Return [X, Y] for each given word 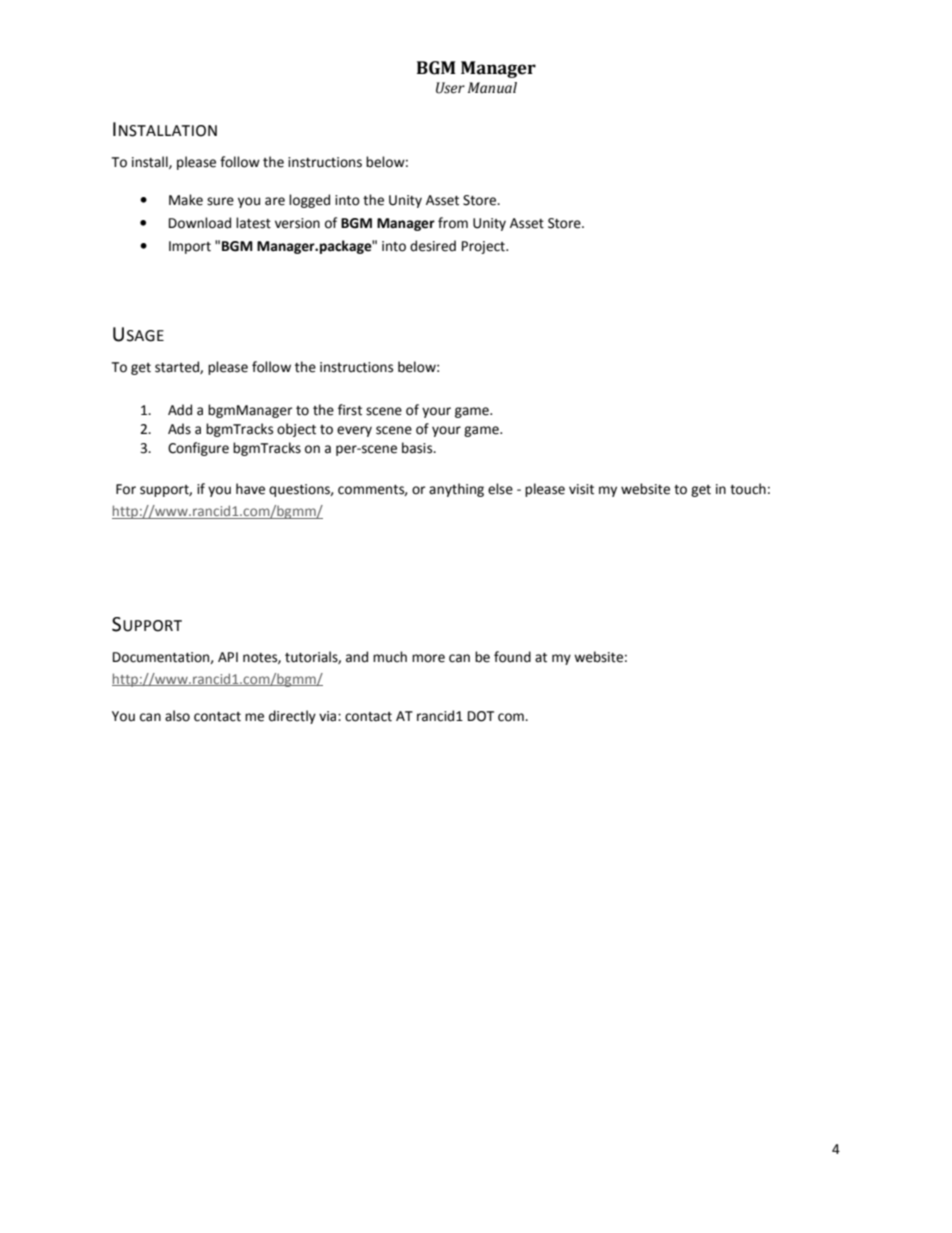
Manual [492, 88]
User [450, 88]
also [177, 716]
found [512, 657]
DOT [481, 716]
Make [186, 200]
